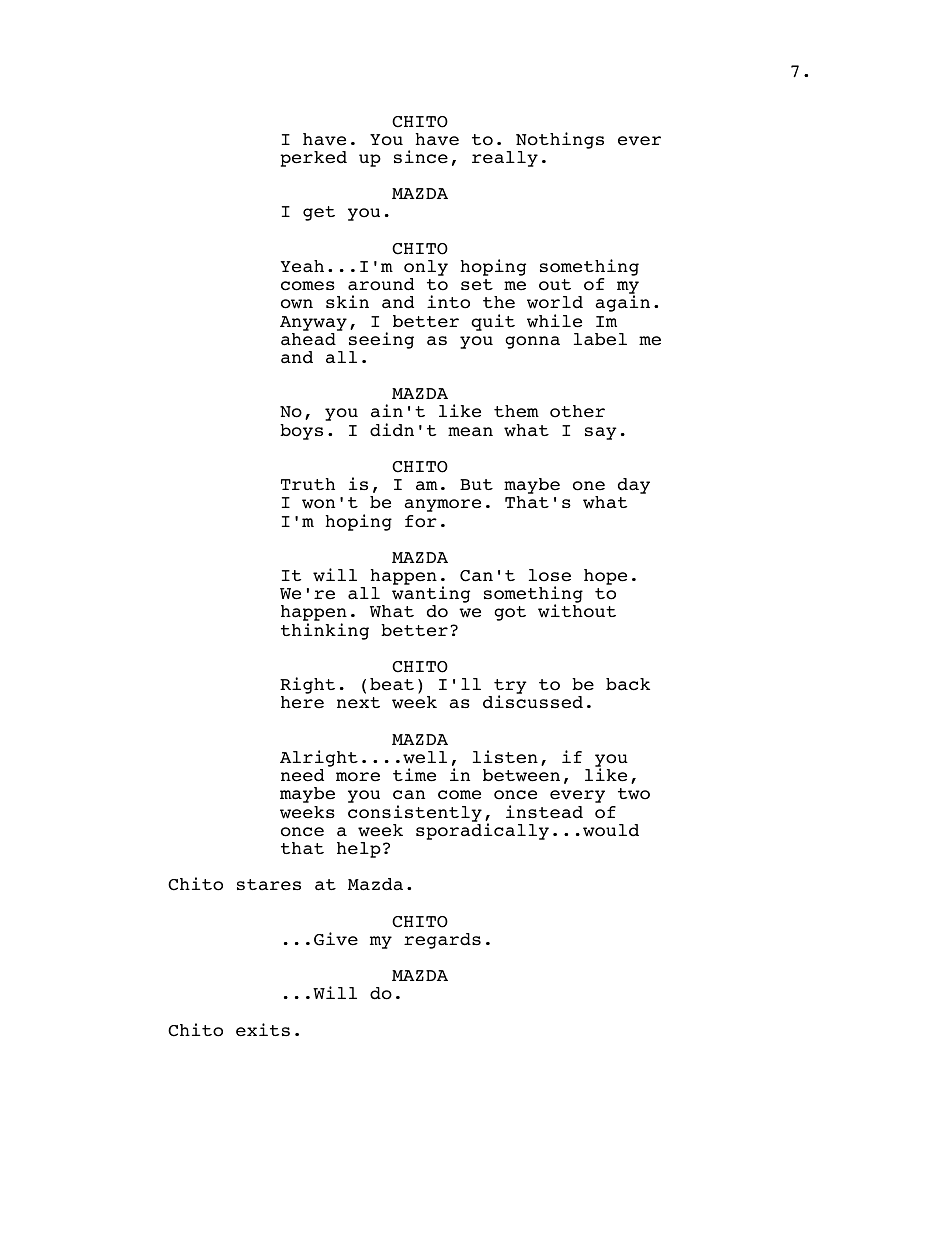 The height and width of the page is (1233, 952). What do you see at coordinates (544, 812) in the page?
I see `instead` at bounding box center [544, 812].
